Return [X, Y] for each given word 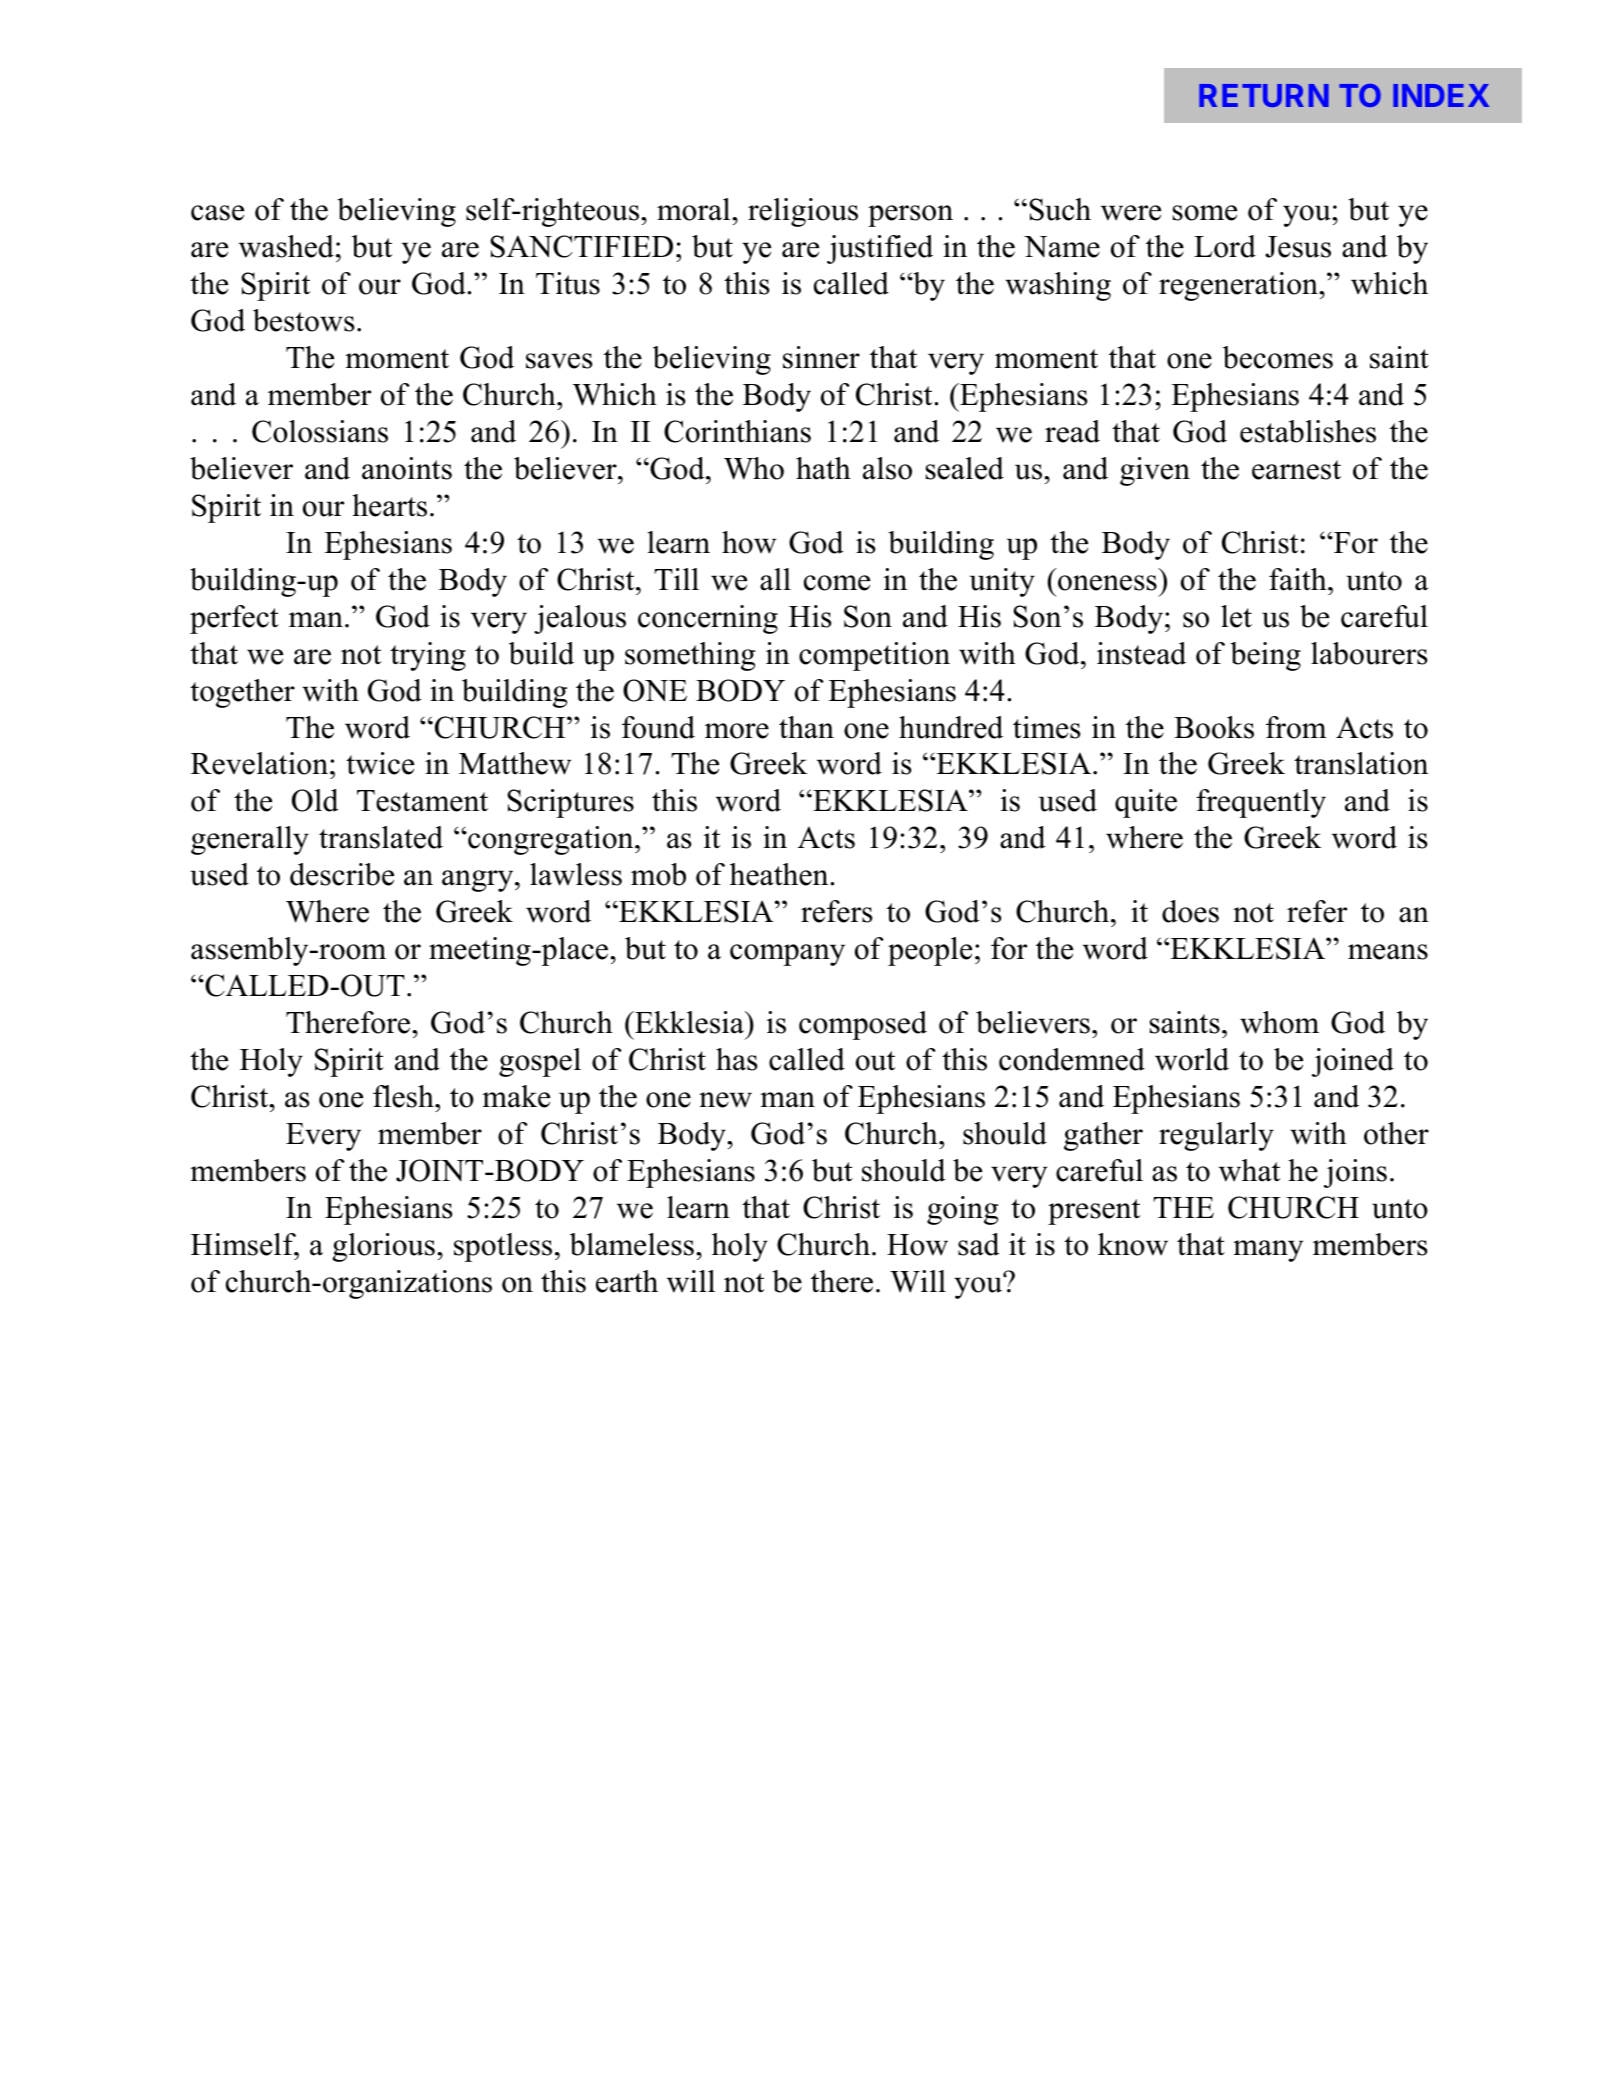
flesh [404, 1096]
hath [823, 468]
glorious [383, 1247]
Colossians [320, 431]
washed [286, 246]
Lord [1225, 246]
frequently [1261, 803]
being [1265, 656]
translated [381, 837]
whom [1279, 1022]
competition [874, 656]
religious [803, 212]
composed [863, 1025]
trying [428, 656]
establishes [1308, 431]
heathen [780, 874]
